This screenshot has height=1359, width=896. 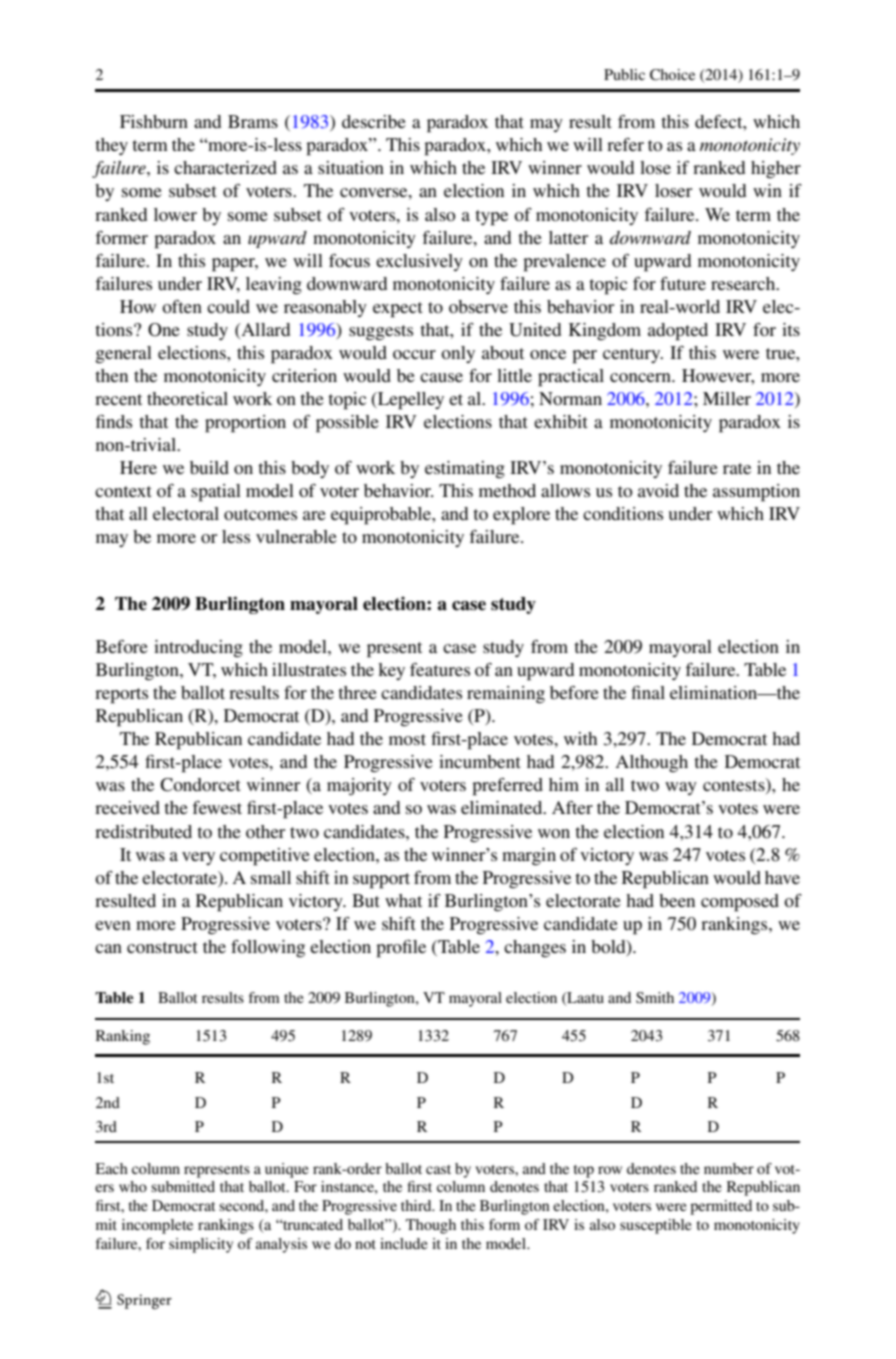 I want to click on way, so click(x=681, y=788).
